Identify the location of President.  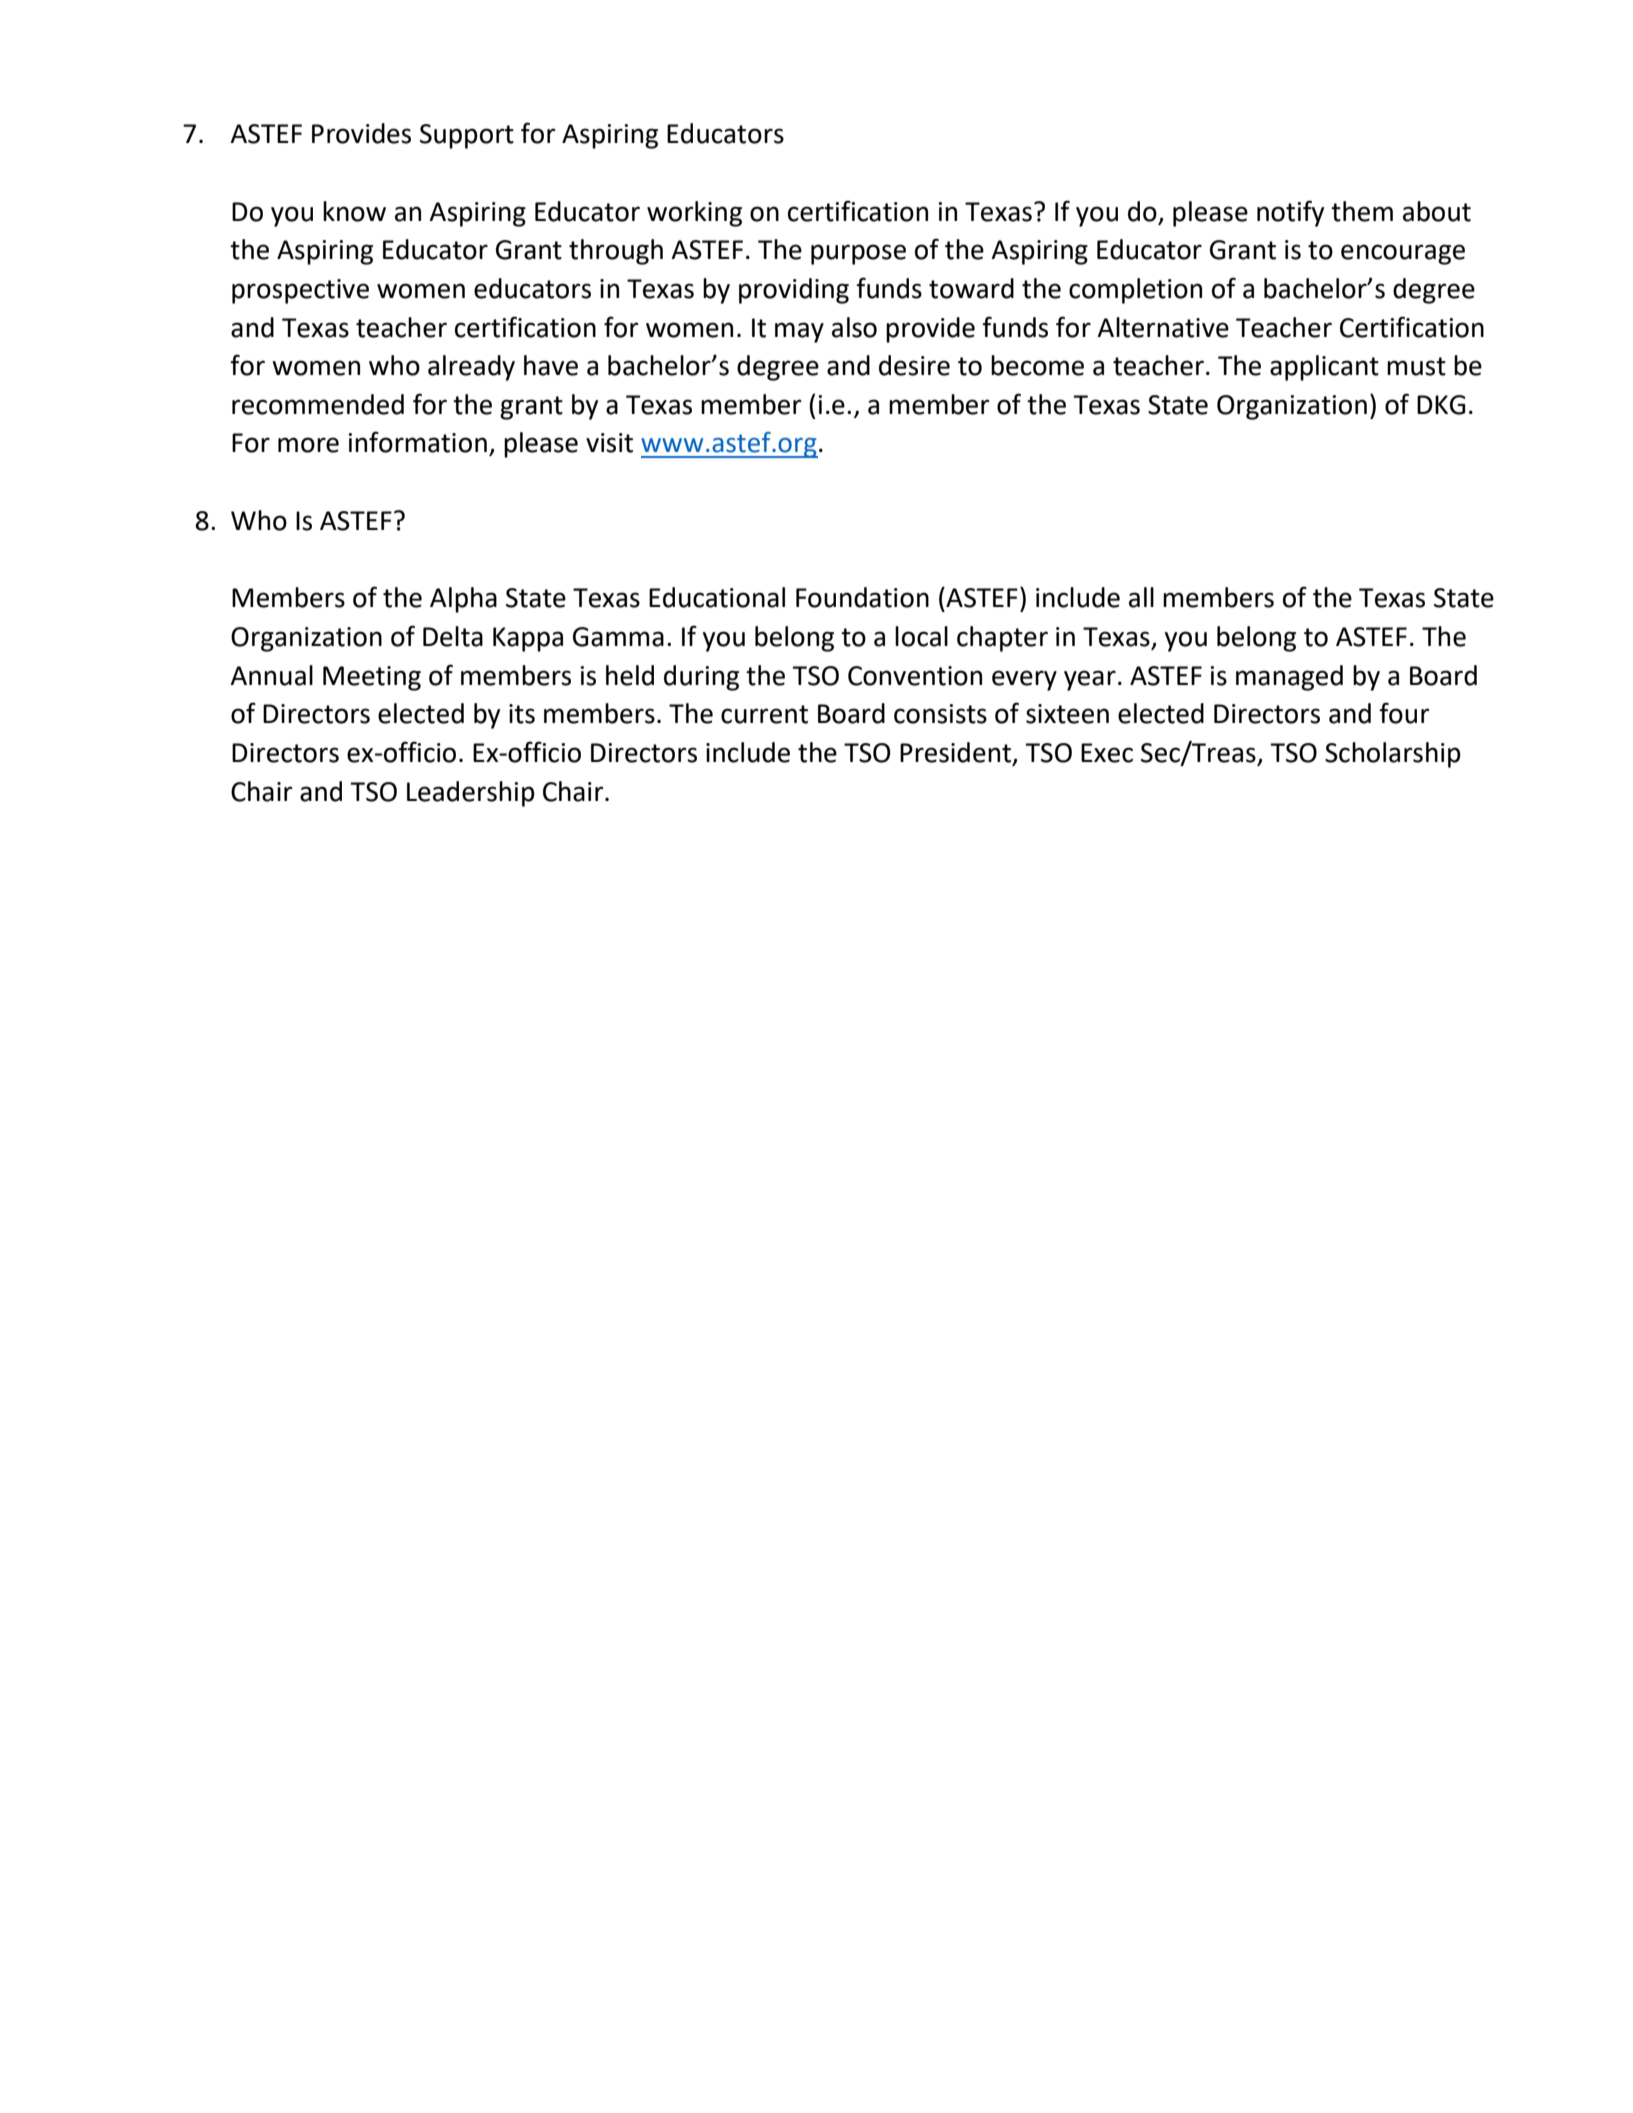
(957, 753).
